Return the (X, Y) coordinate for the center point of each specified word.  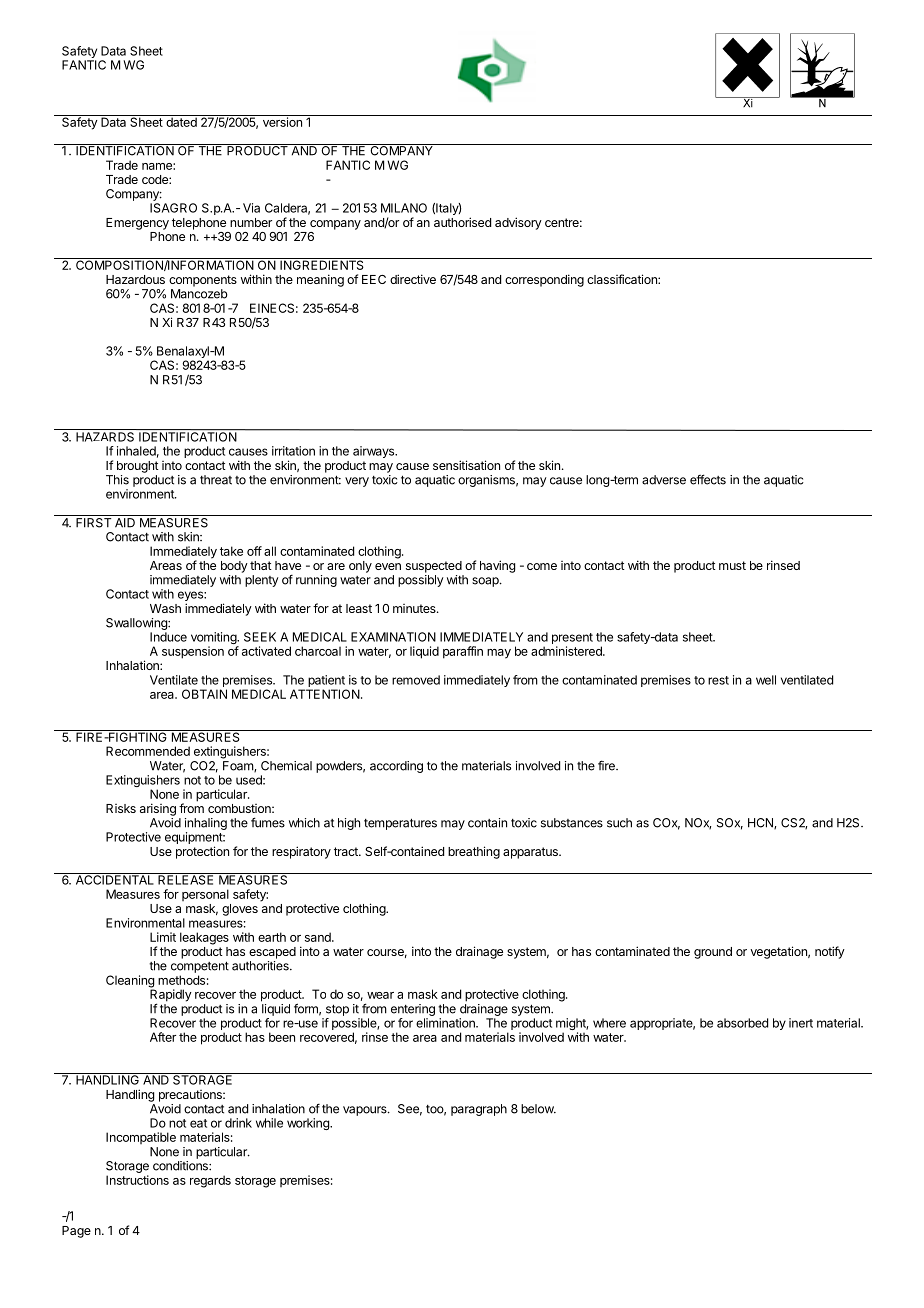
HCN (761, 823)
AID (125, 523)
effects (708, 479)
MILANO (404, 208)
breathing (474, 852)
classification (623, 279)
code (156, 179)
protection (202, 852)
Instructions (137, 1180)
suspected (434, 567)
